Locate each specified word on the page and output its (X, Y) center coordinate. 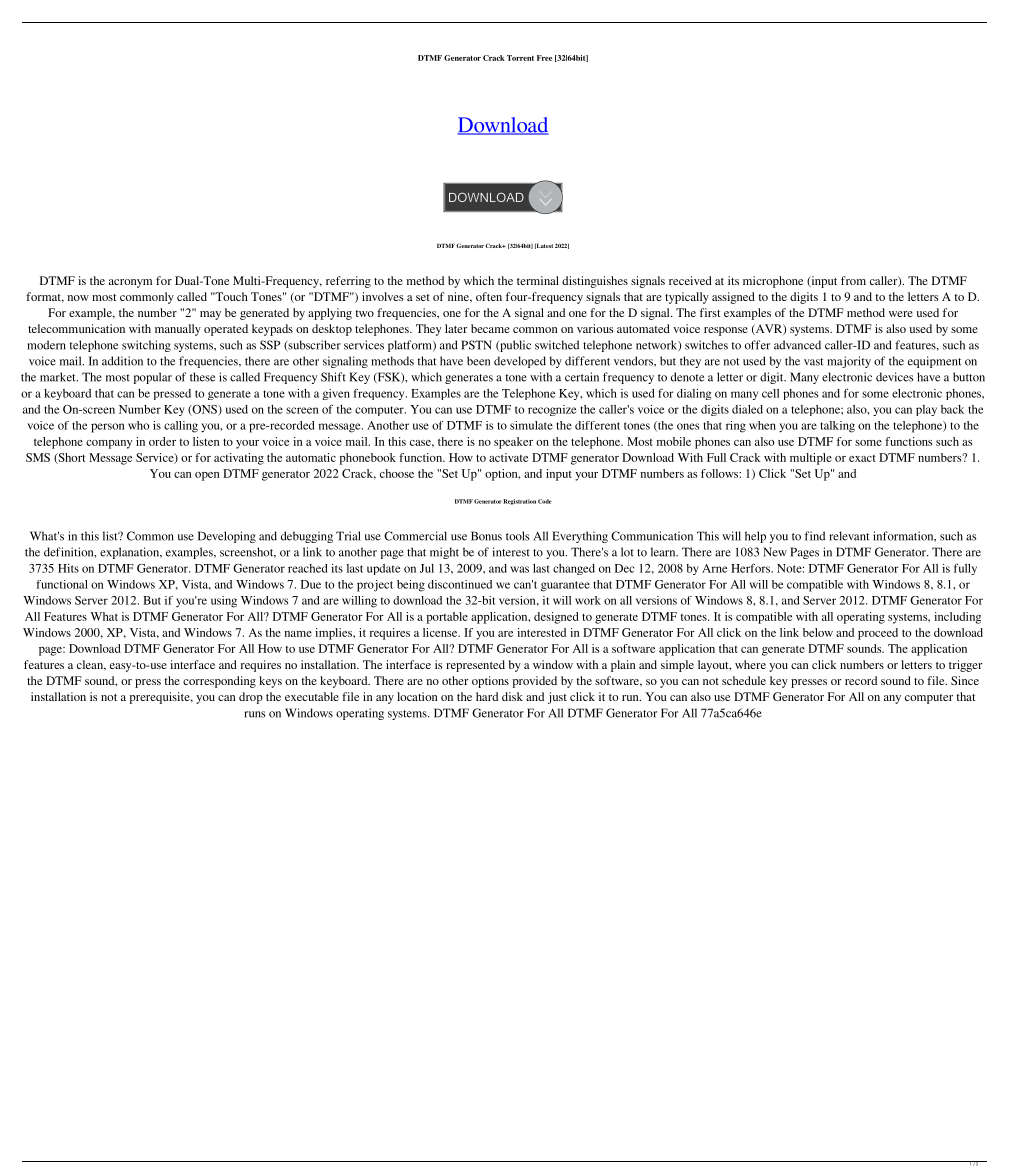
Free (544, 58)
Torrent (520, 58)
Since (965, 680)
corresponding (219, 682)
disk (512, 696)
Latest (544, 246)
